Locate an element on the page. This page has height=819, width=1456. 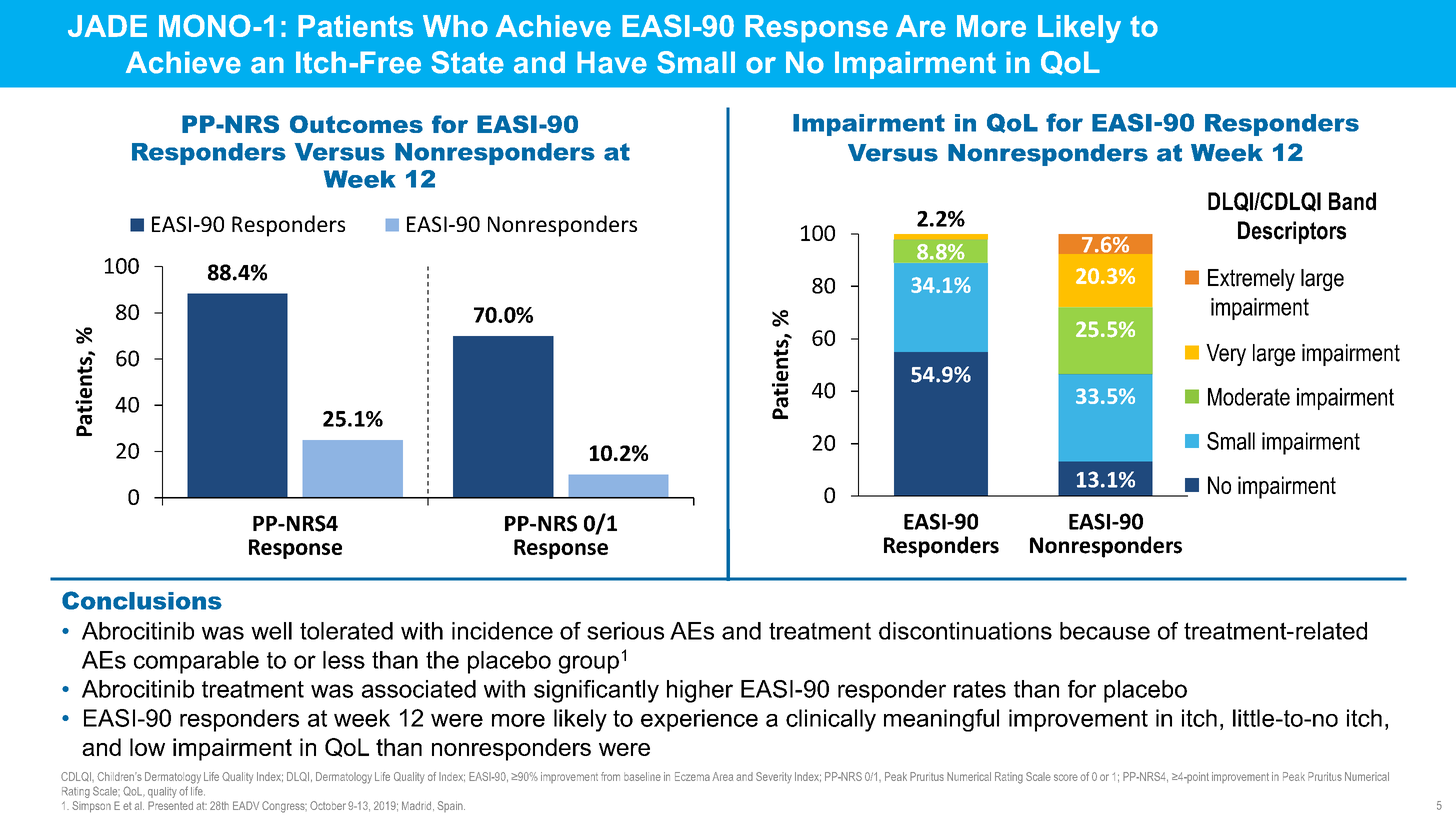
Outcomes is located at coordinates (356, 124).
